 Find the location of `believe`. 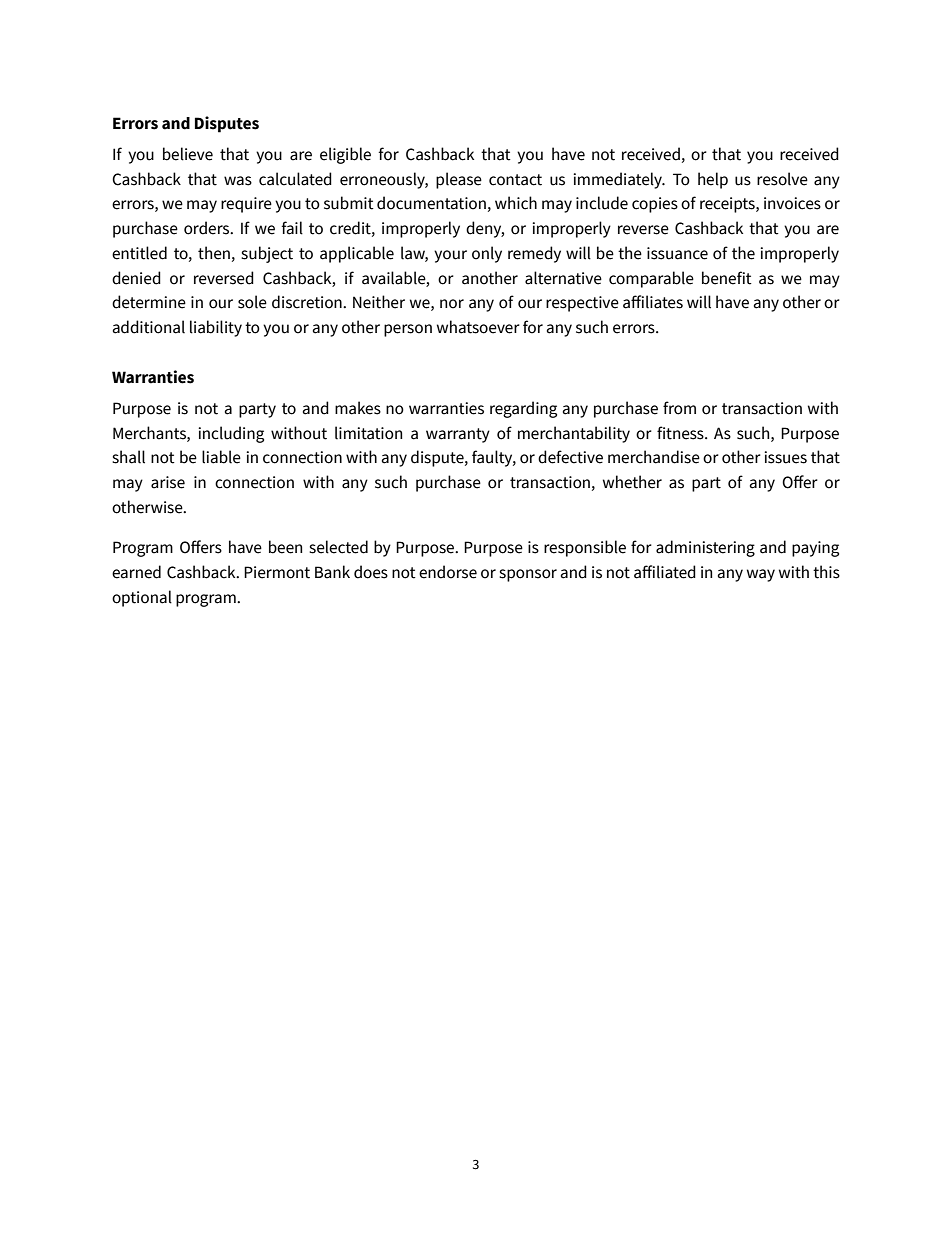

believe is located at coordinates (188, 154).
